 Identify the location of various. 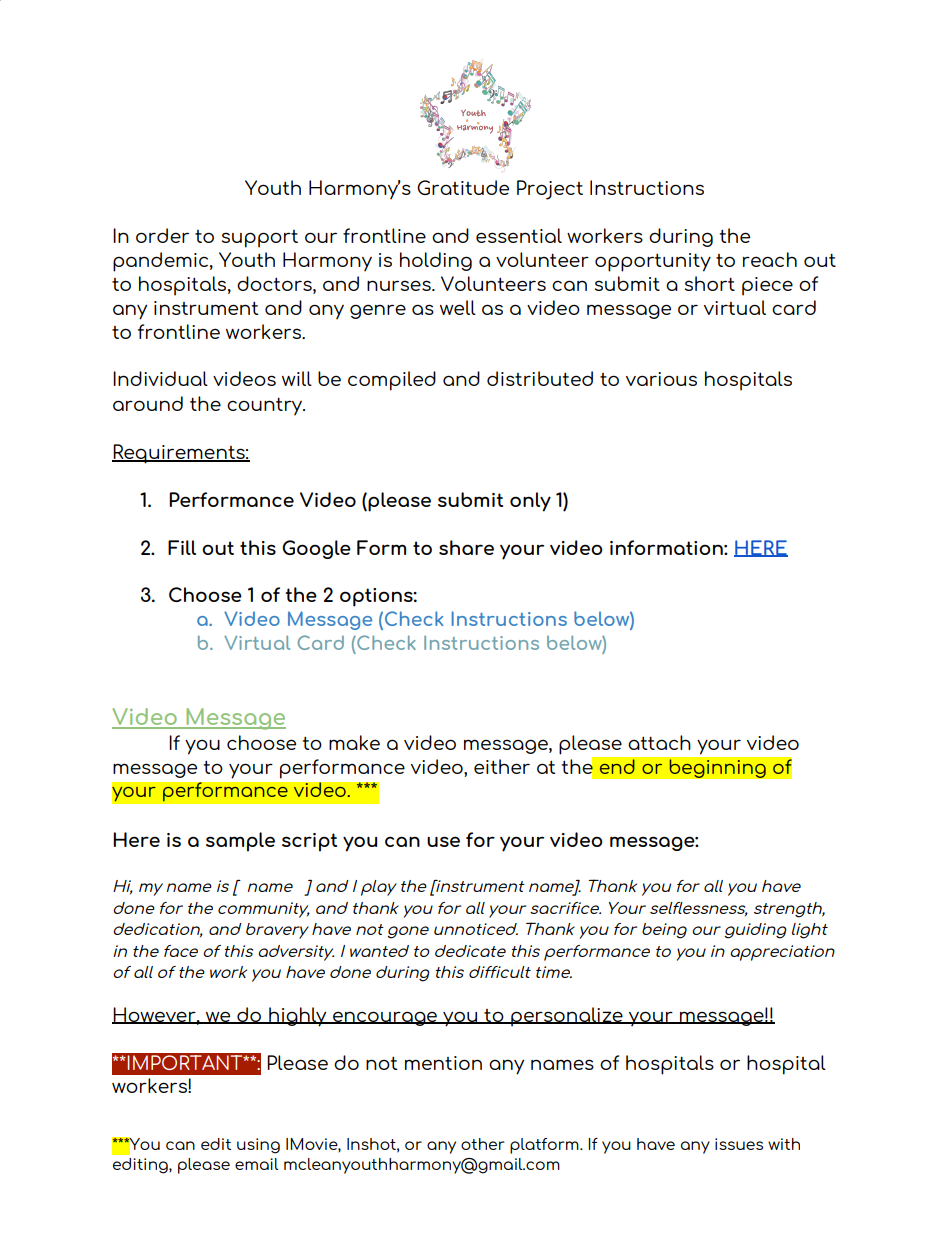
(661, 379).
